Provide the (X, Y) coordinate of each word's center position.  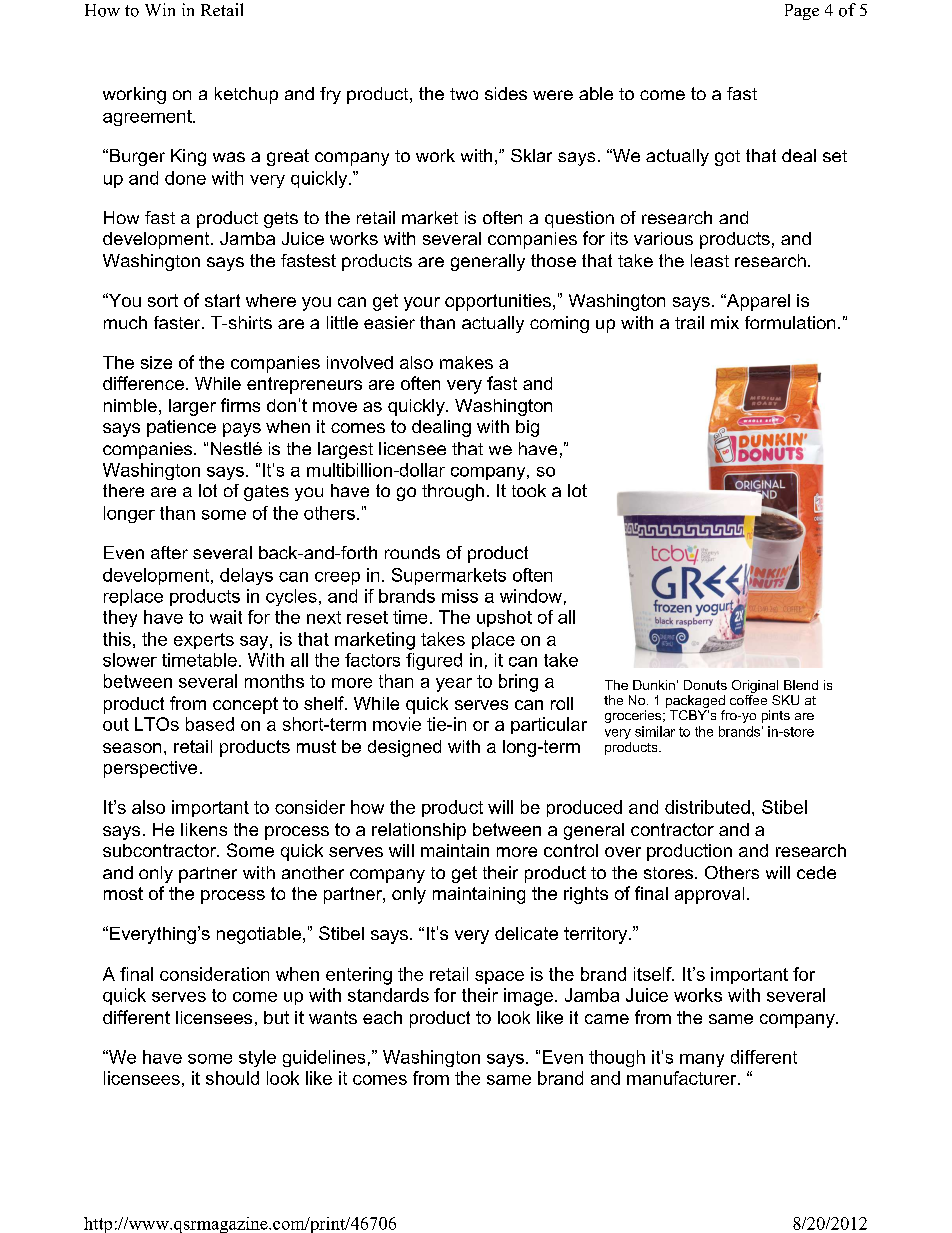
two (464, 94)
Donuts (705, 685)
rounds (412, 552)
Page (802, 12)
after (169, 552)
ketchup (246, 95)
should (232, 1078)
